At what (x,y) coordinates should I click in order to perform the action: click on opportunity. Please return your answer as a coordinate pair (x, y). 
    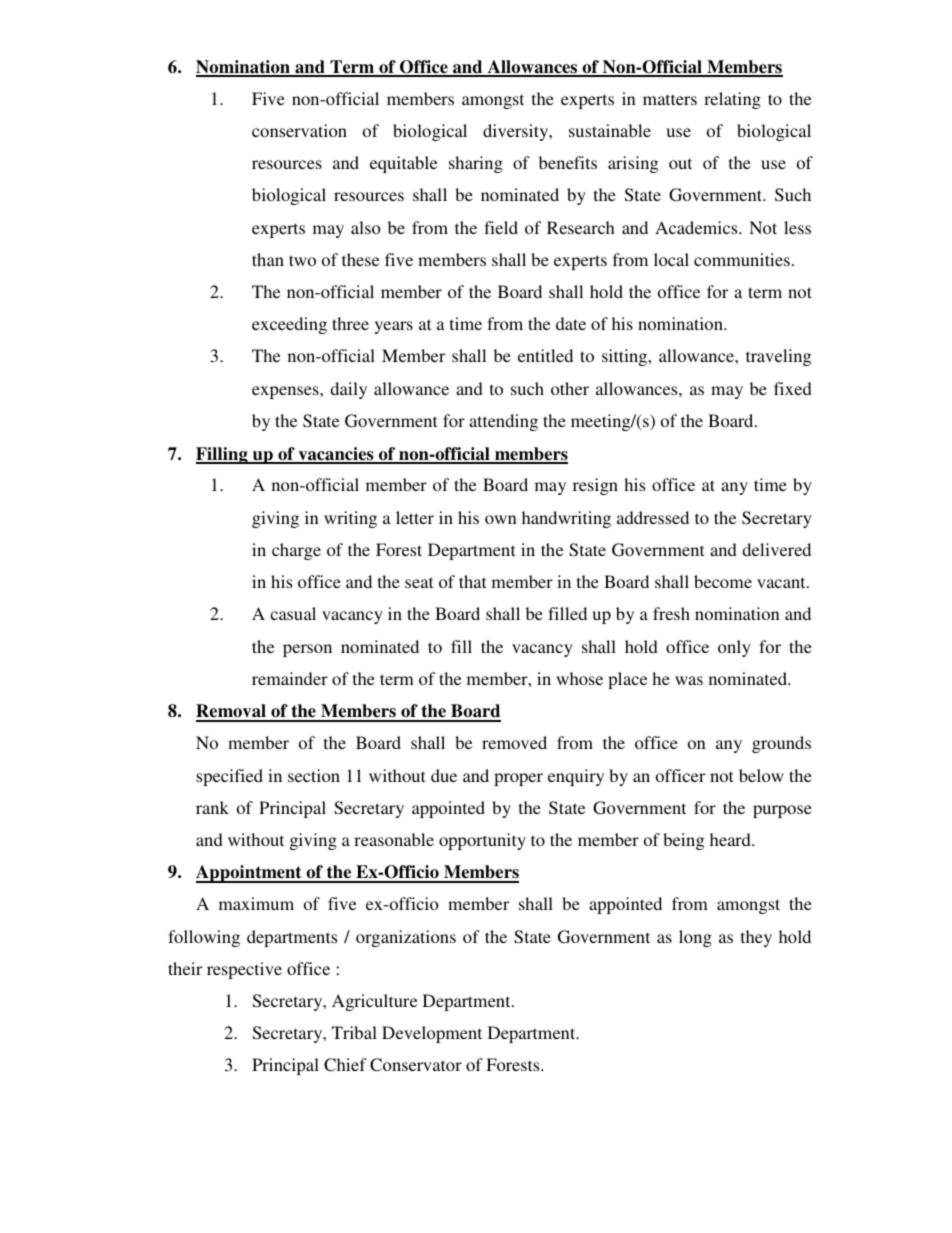
    Looking at the image, I should click on (482, 841).
